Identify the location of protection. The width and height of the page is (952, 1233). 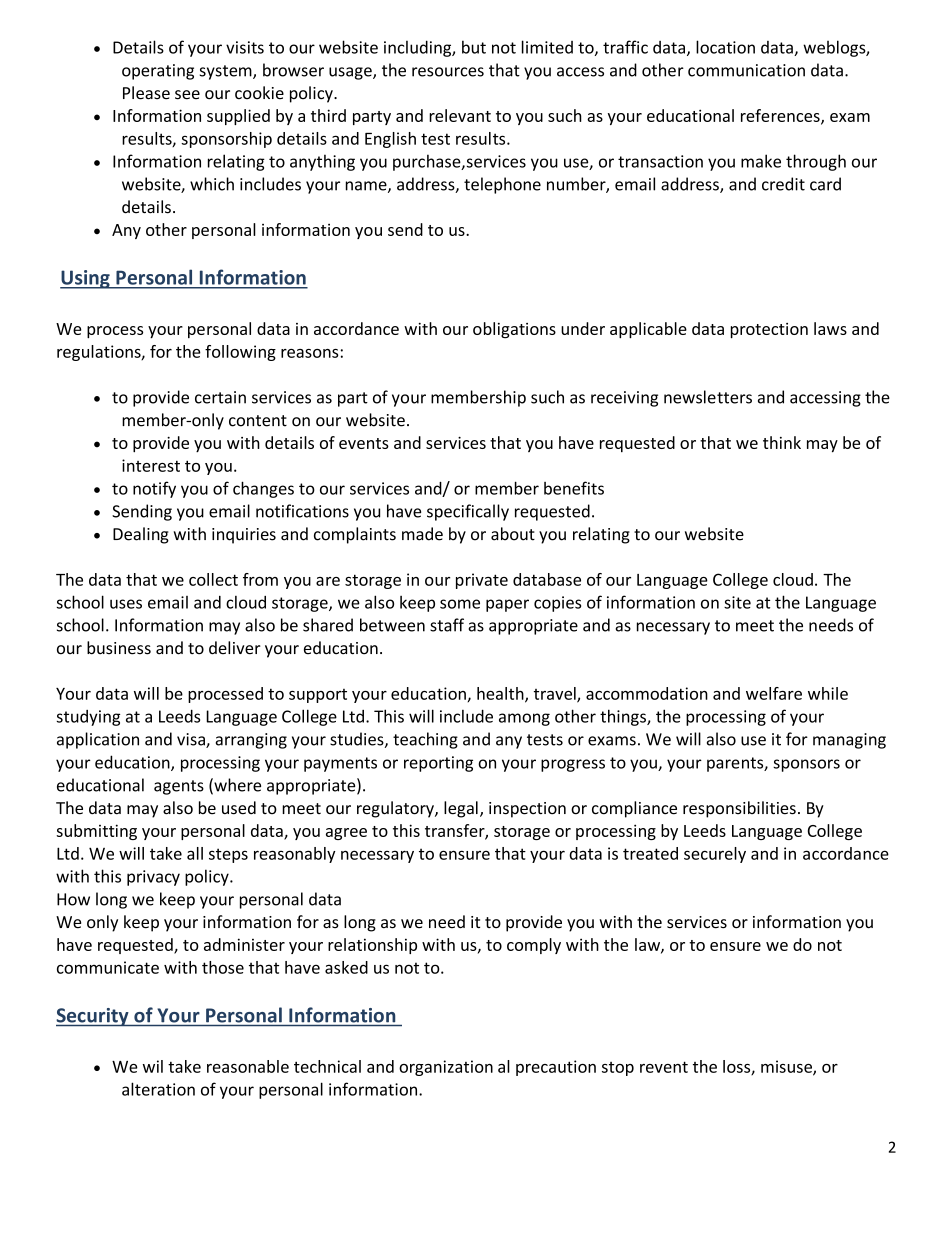
(769, 331).
